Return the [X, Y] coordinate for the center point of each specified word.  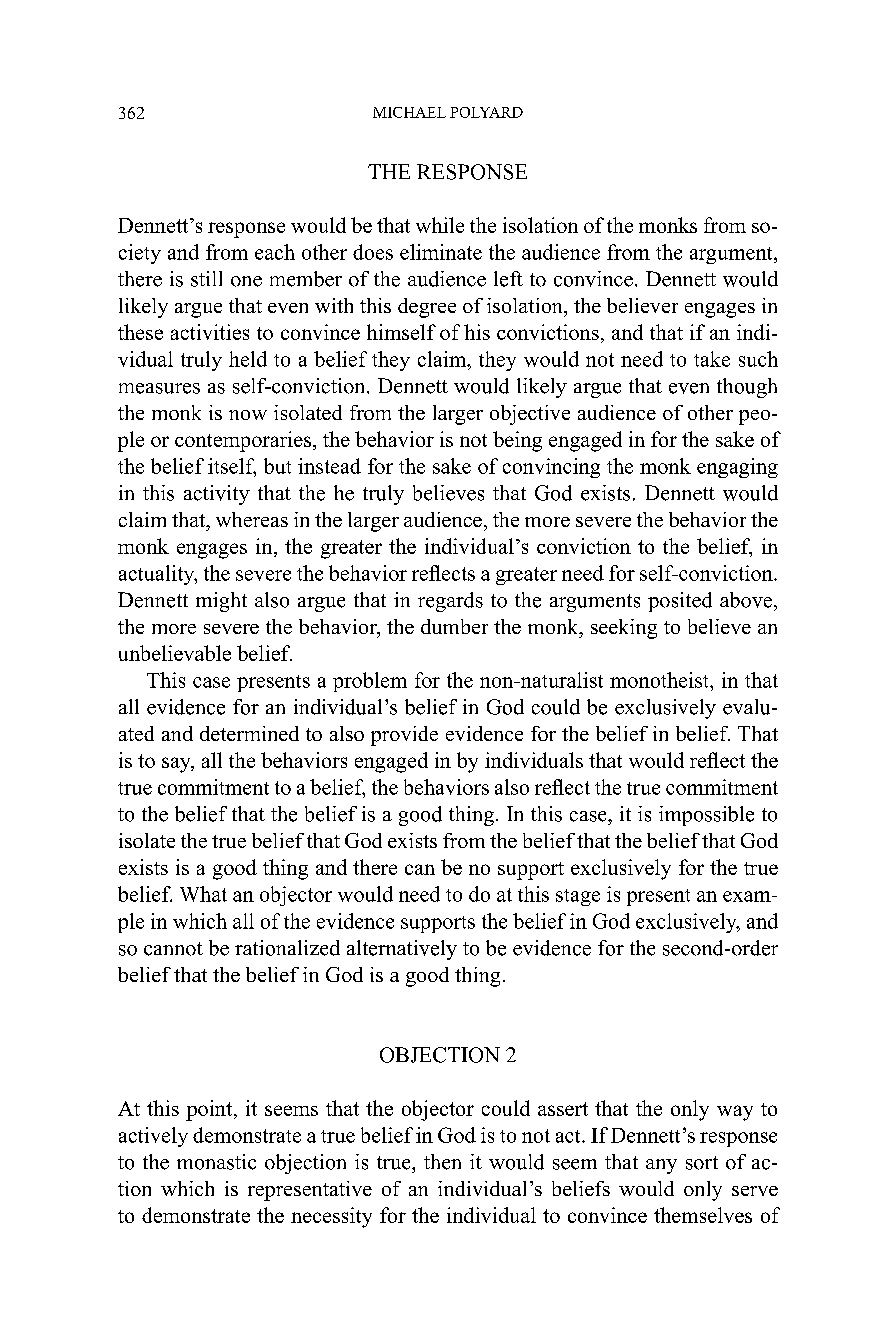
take [712, 359]
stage [578, 897]
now [248, 415]
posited [680, 602]
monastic [216, 1162]
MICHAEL [409, 112]
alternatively [402, 950]
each [275, 252]
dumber [454, 626]
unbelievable [175, 653]
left [508, 279]
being [517, 441]
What [203, 894]
